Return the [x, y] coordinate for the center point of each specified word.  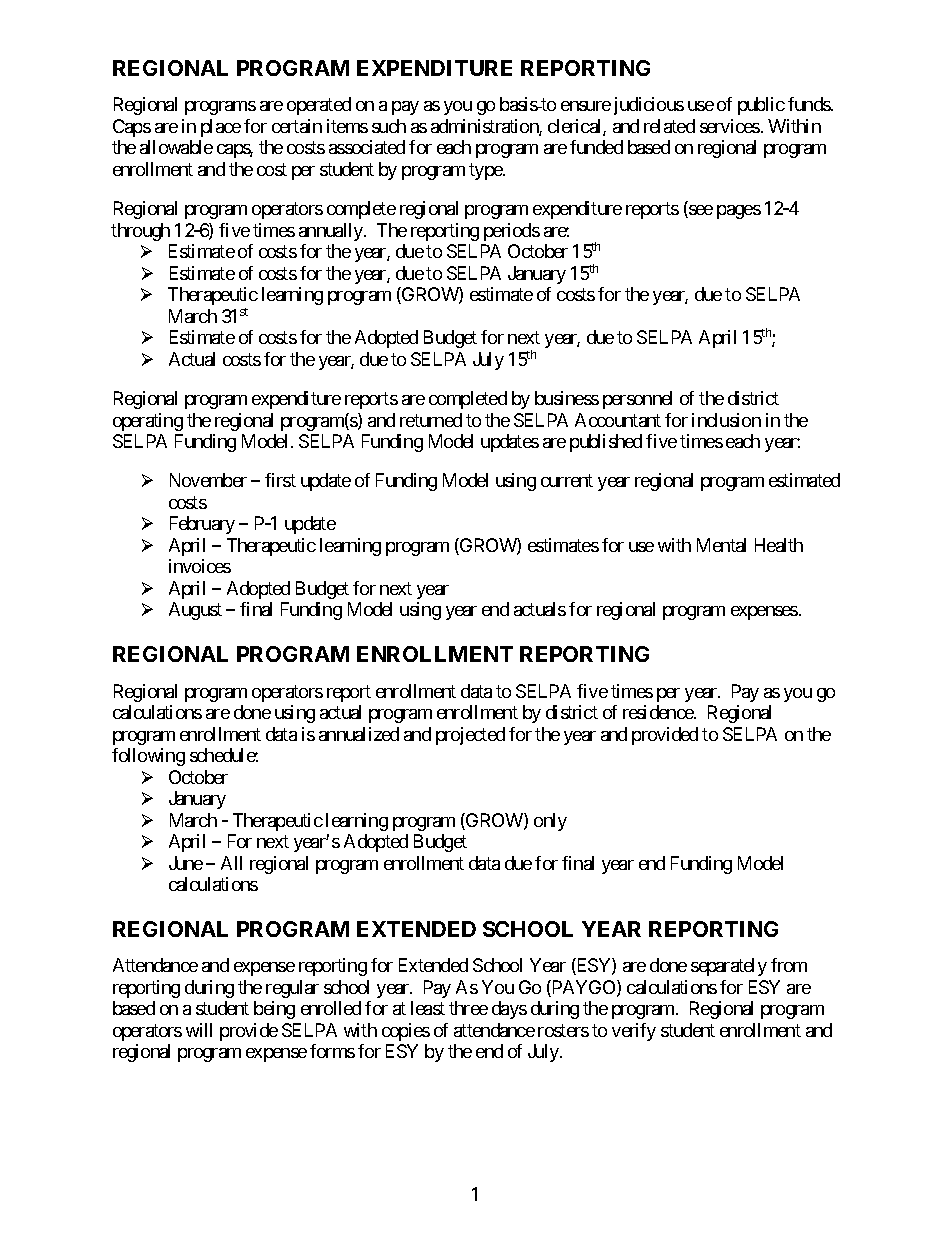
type [486, 171]
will [199, 1030]
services [730, 126]
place [221, 128]
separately [729, 967]
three [468, 1008]
